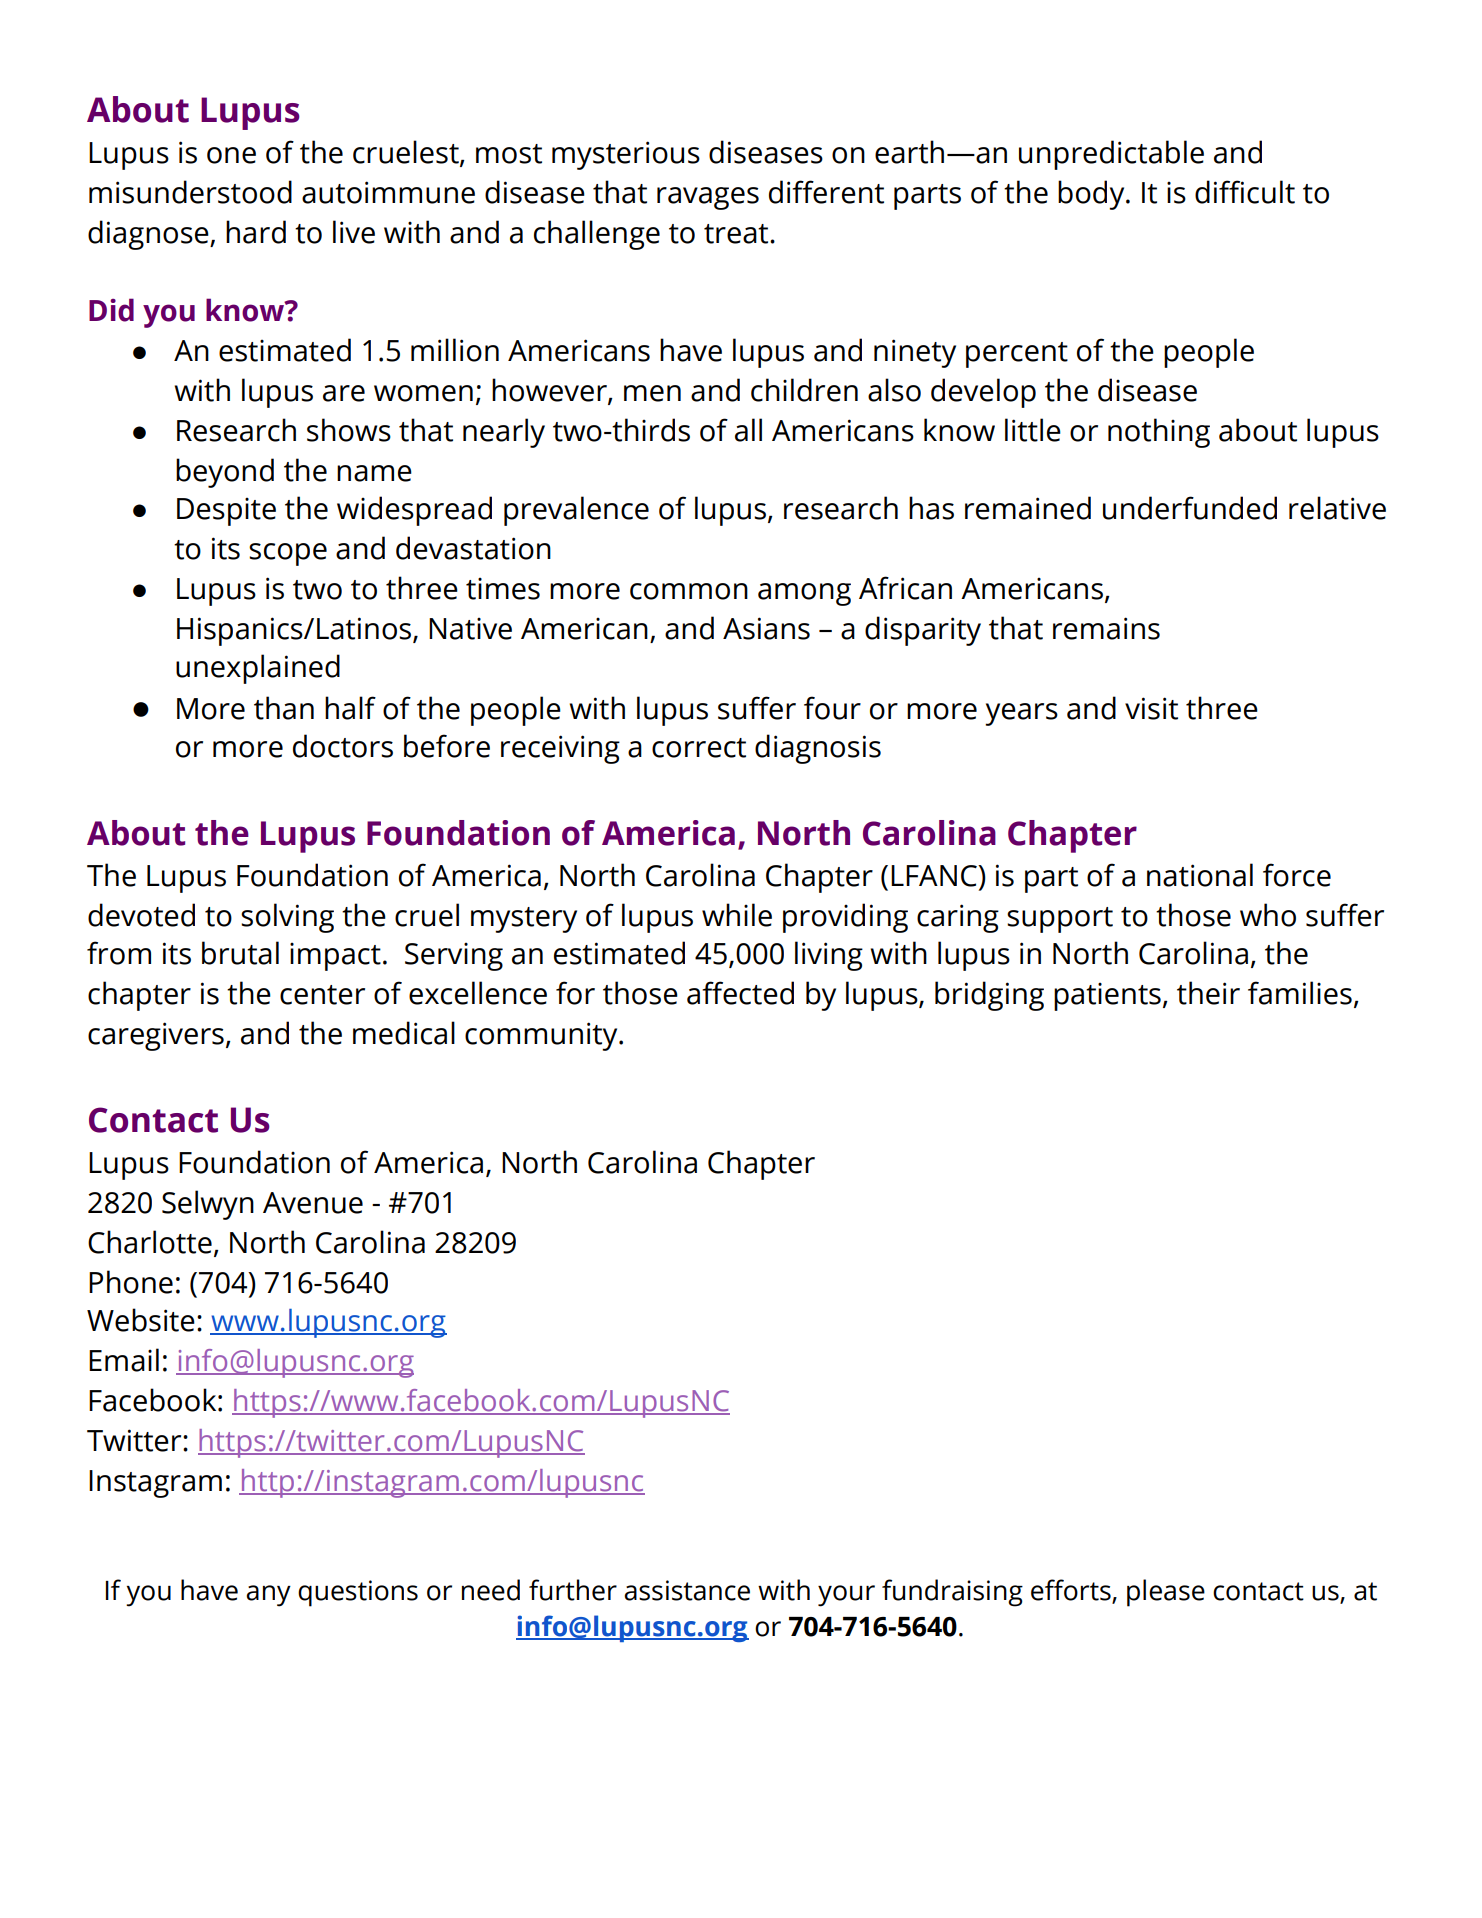 This page has height=1918, width=1482. What do you see at coordinates (689, 591) in the page?
I see `common` at bounding box center [689, 591].
